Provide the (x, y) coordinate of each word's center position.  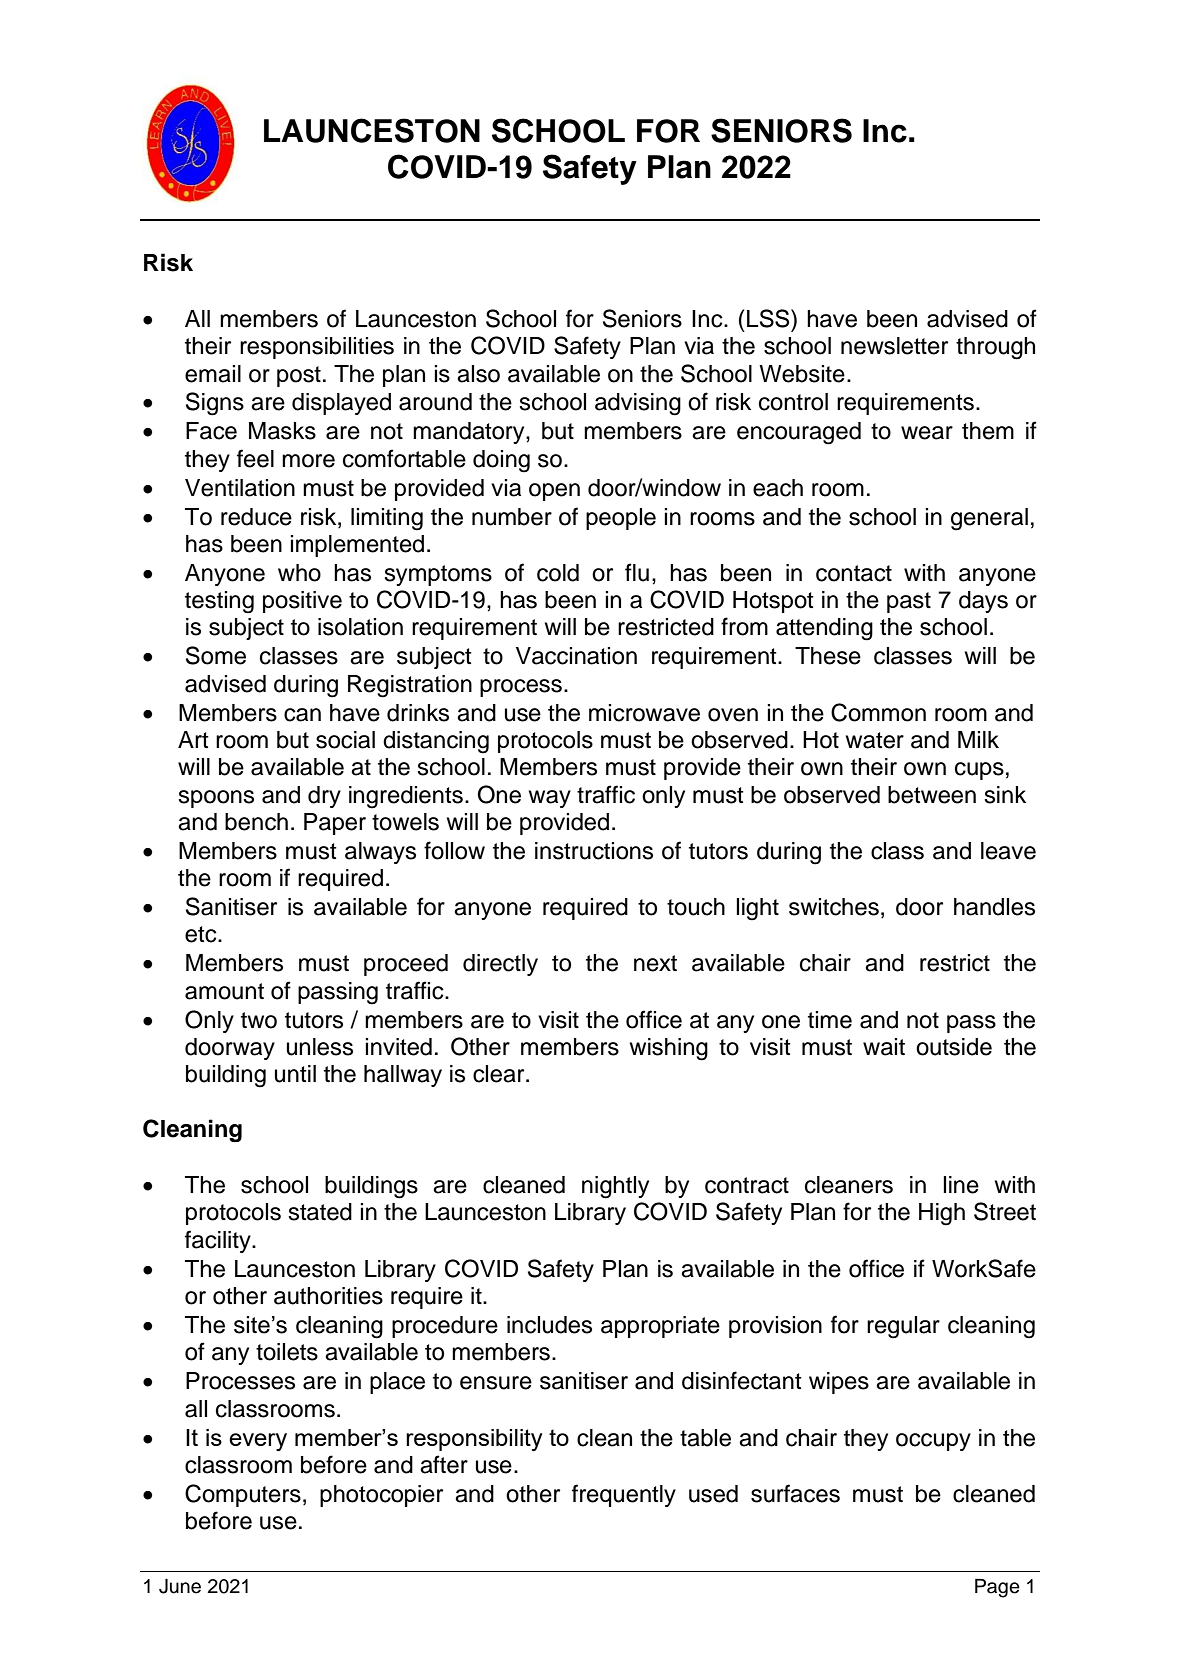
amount (224, 991)
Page (997, 1588)
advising (638, 404)
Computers (243, 1495)
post (299, 376)
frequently (624, 1495)
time (830, 1020)
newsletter (894, 346)
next (655, 963)
